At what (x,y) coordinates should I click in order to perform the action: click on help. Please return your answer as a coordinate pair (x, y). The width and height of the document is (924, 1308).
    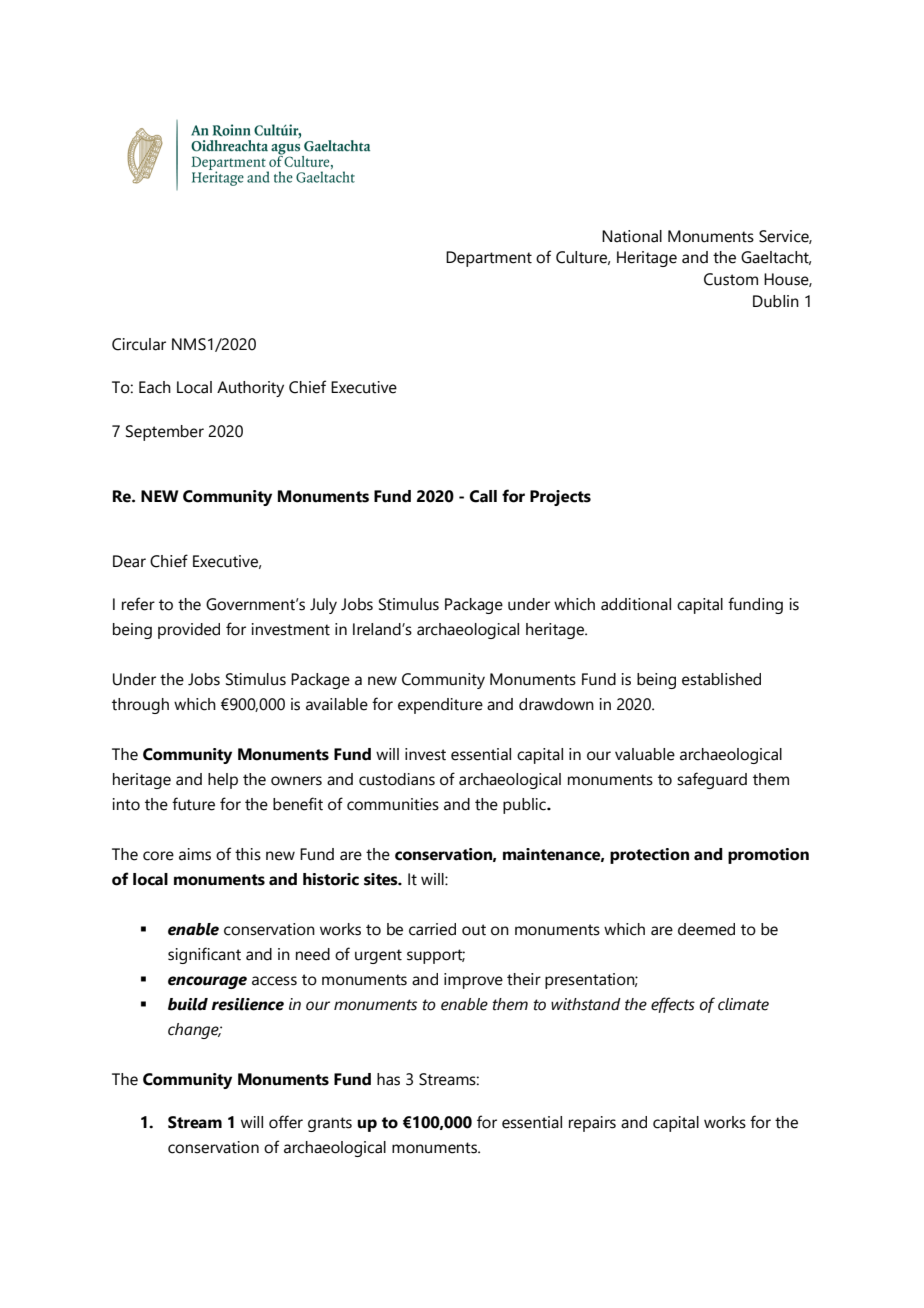
    Looking at the image, I should click on (223, 781).
